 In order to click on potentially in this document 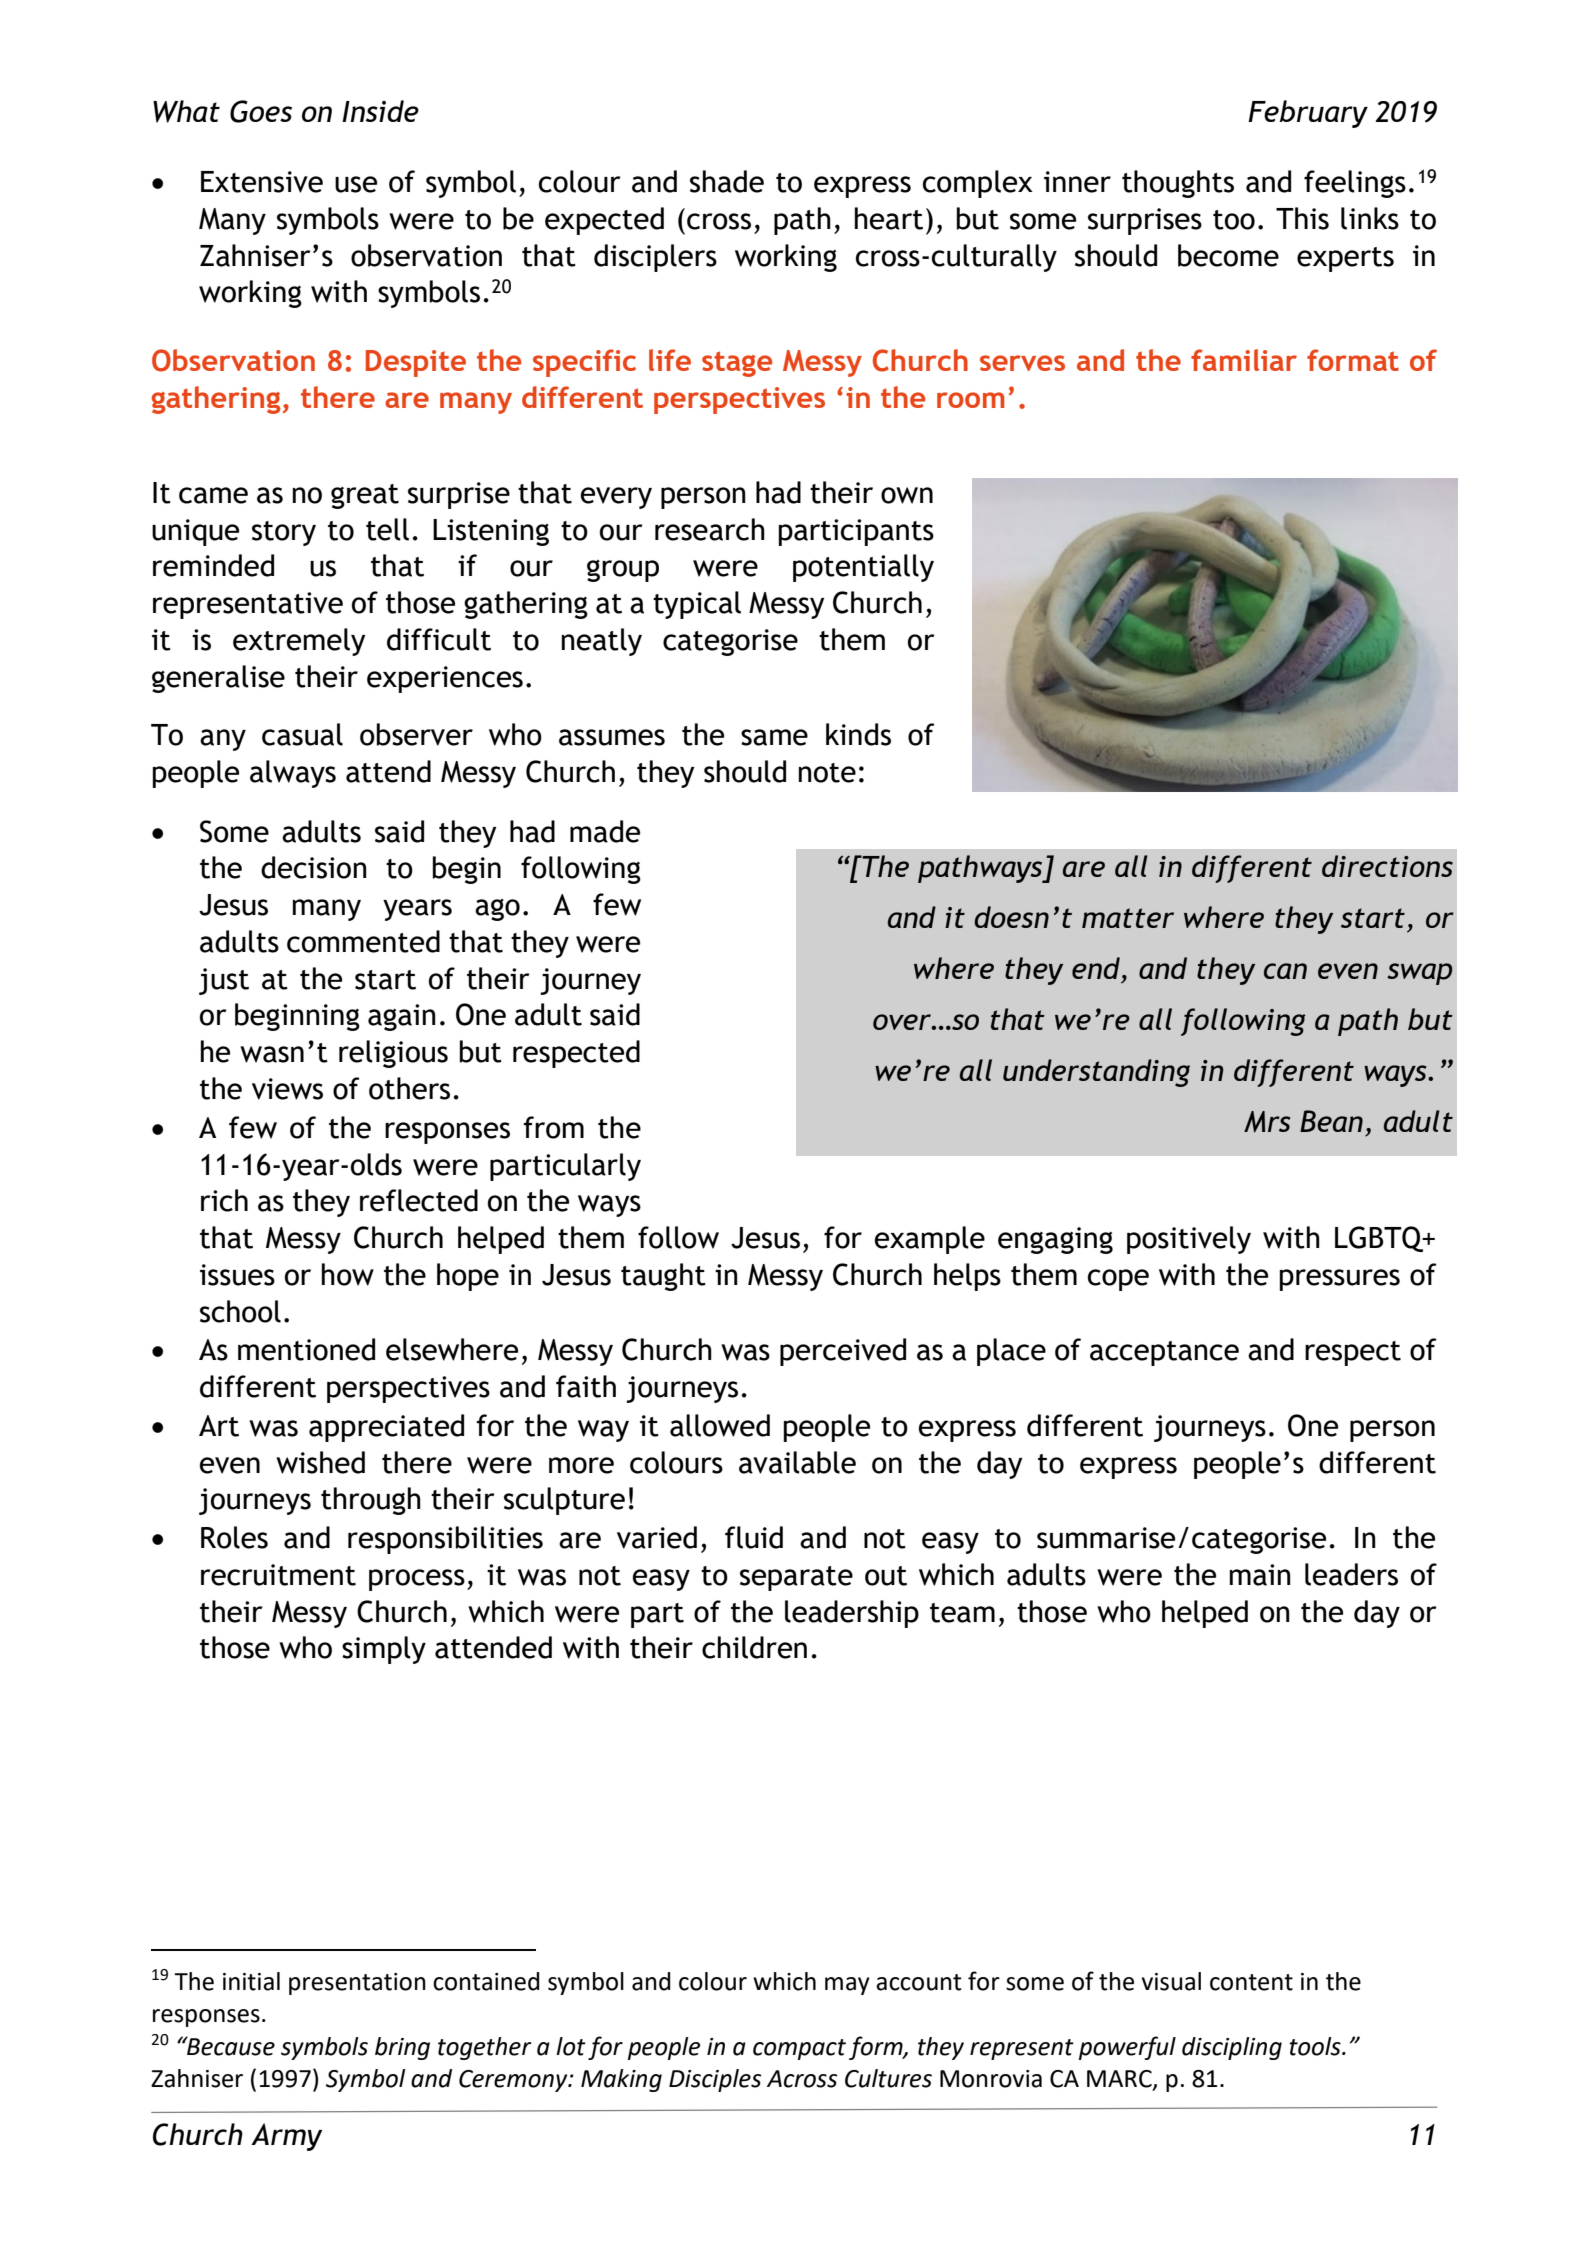, I will do `click(863, 568)`.
